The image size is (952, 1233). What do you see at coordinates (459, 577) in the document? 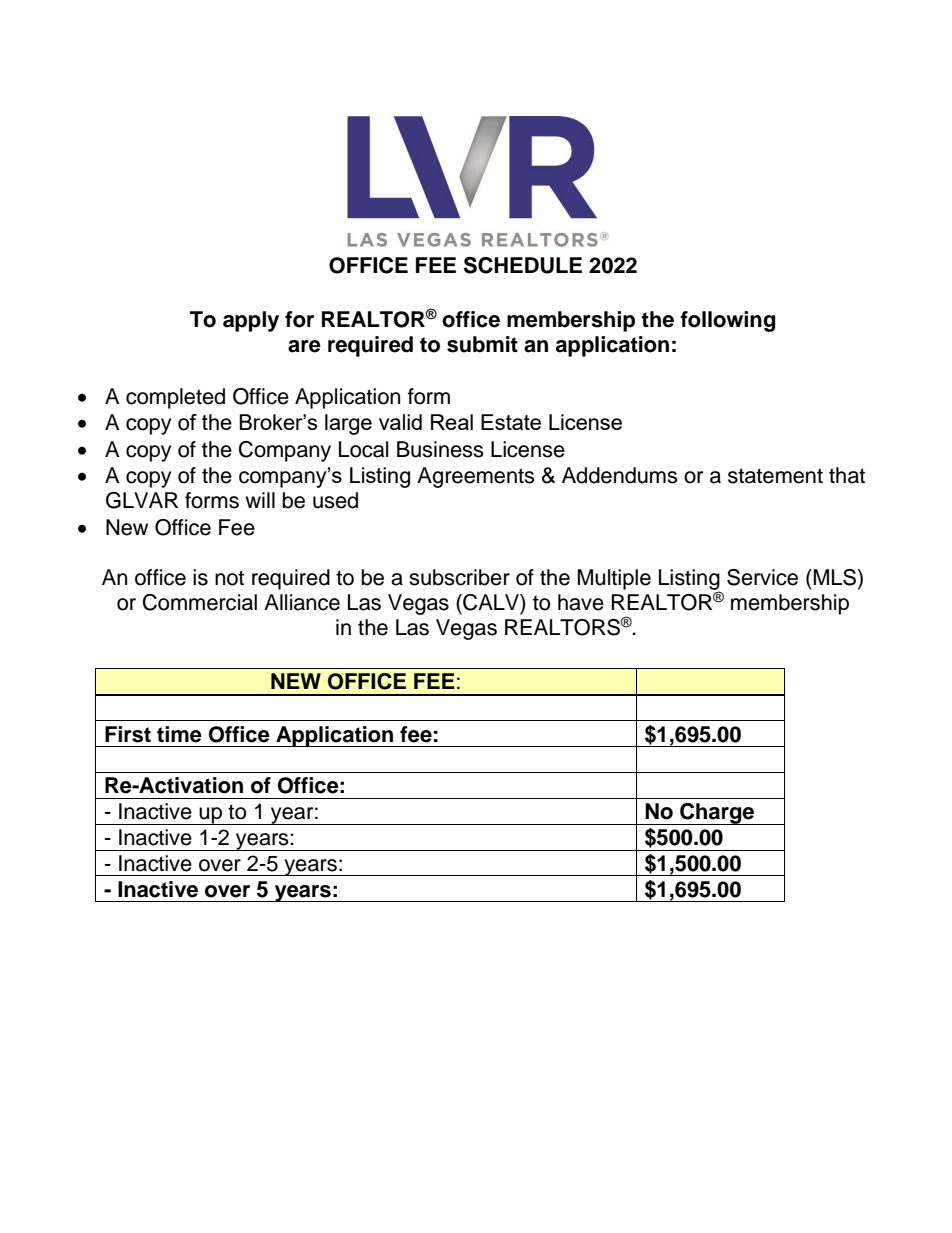
I see `subscriber` at bounding box center [459, 577].
